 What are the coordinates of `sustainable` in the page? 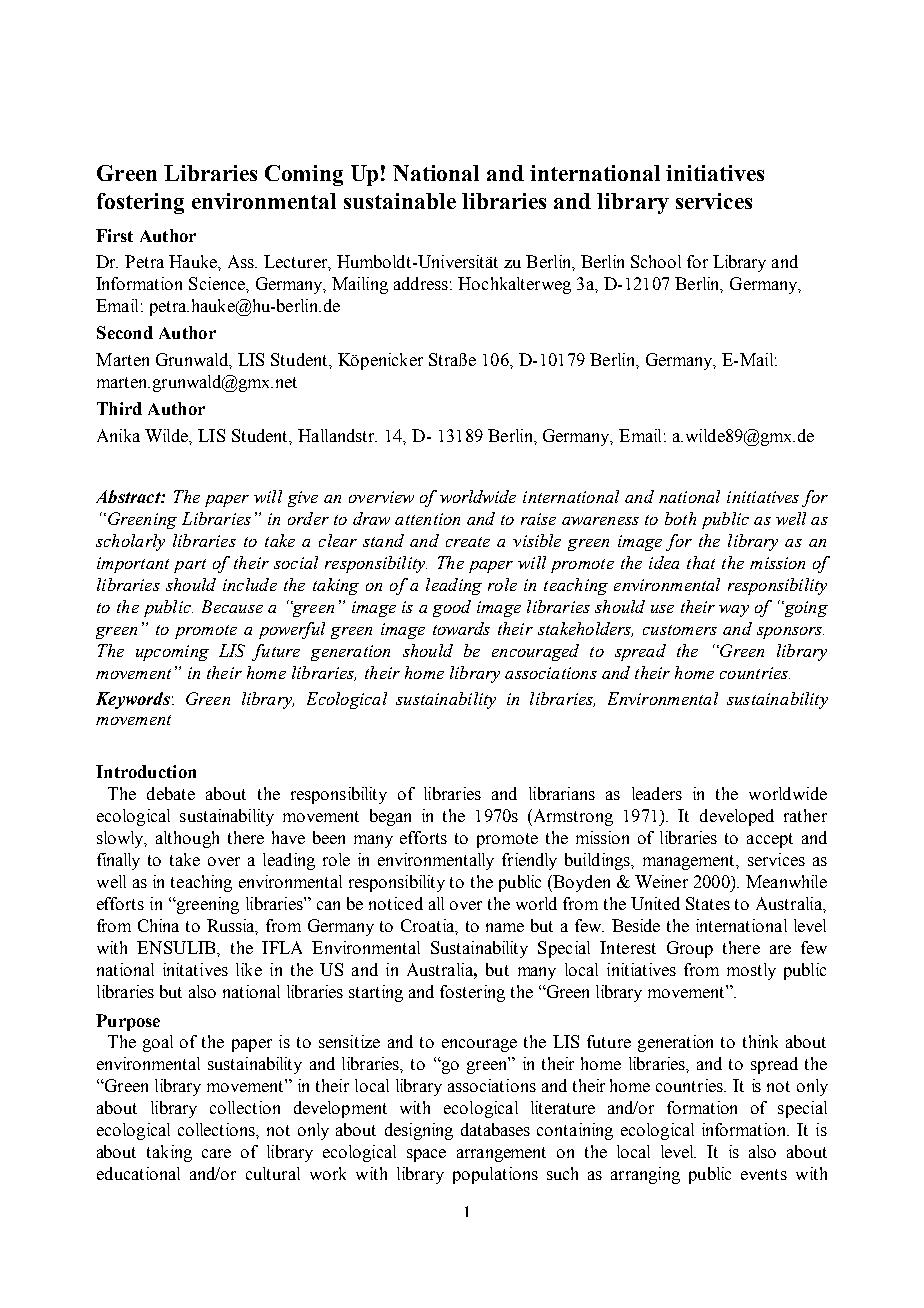 It's located at (400, 201).
